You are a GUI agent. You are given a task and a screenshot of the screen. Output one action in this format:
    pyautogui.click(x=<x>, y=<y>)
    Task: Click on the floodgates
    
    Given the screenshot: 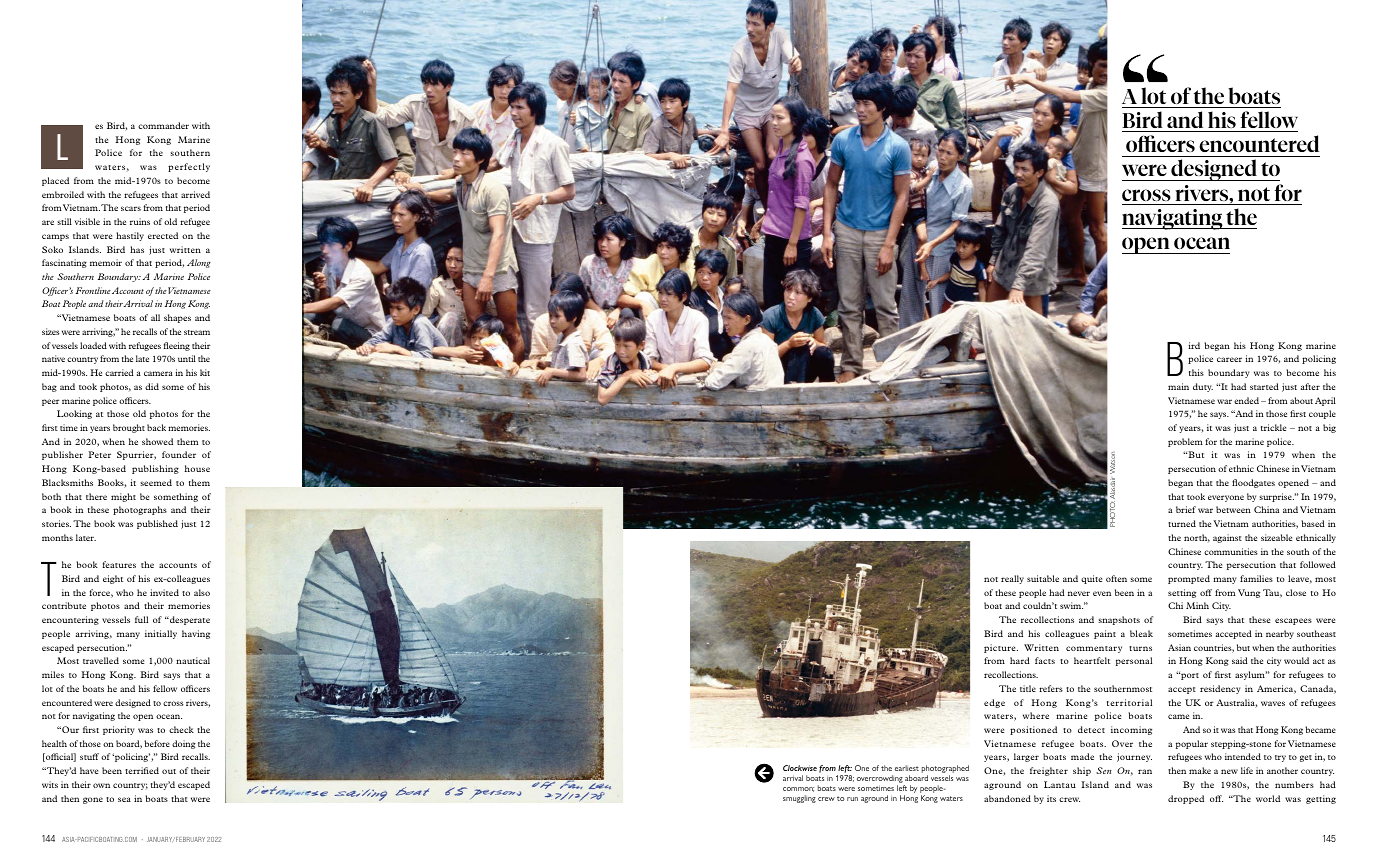 What is the action you would take?
    pyautogui.click(x=1253, y=483)
